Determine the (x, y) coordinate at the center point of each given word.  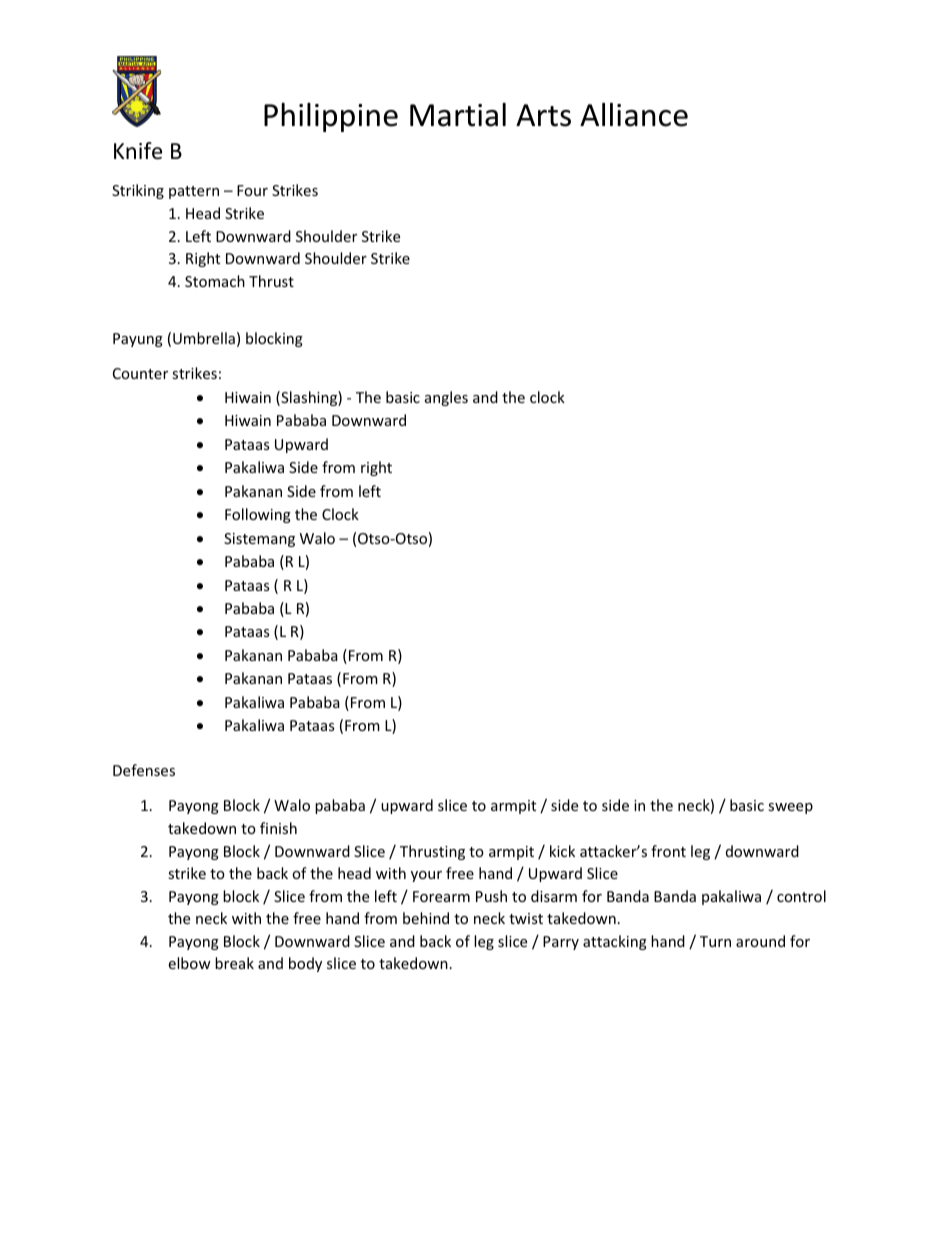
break (234, 963)
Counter (140, 373)
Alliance (634, 115)
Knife (138, 151)
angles (446, 398)
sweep (790, 808)
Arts (543, 115)
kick (562, 851)
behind (426, 918)
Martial (458, 115)
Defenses (144, 770)
